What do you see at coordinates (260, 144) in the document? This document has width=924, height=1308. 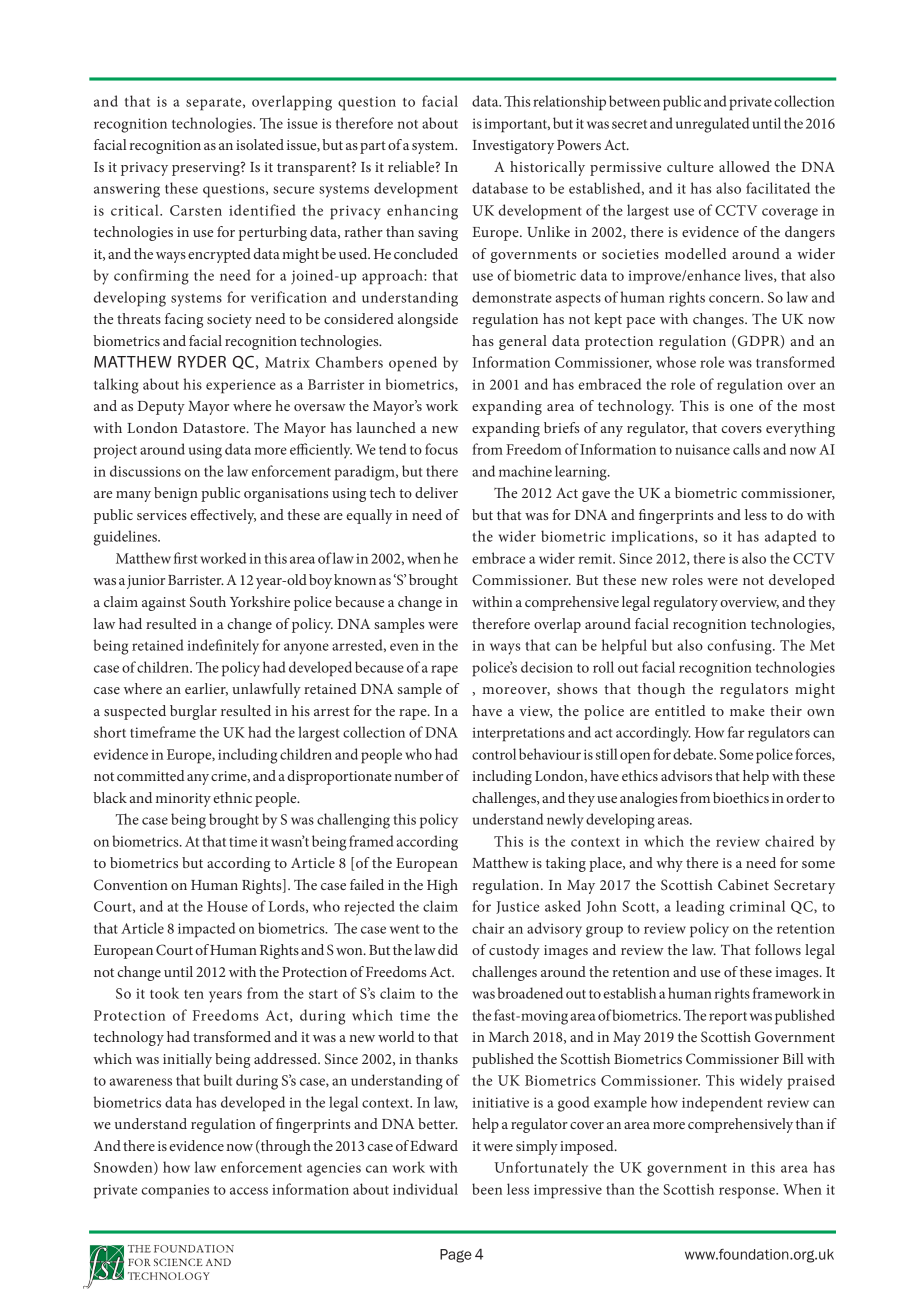 I see `isolated` at bounding box center [260, 144].
